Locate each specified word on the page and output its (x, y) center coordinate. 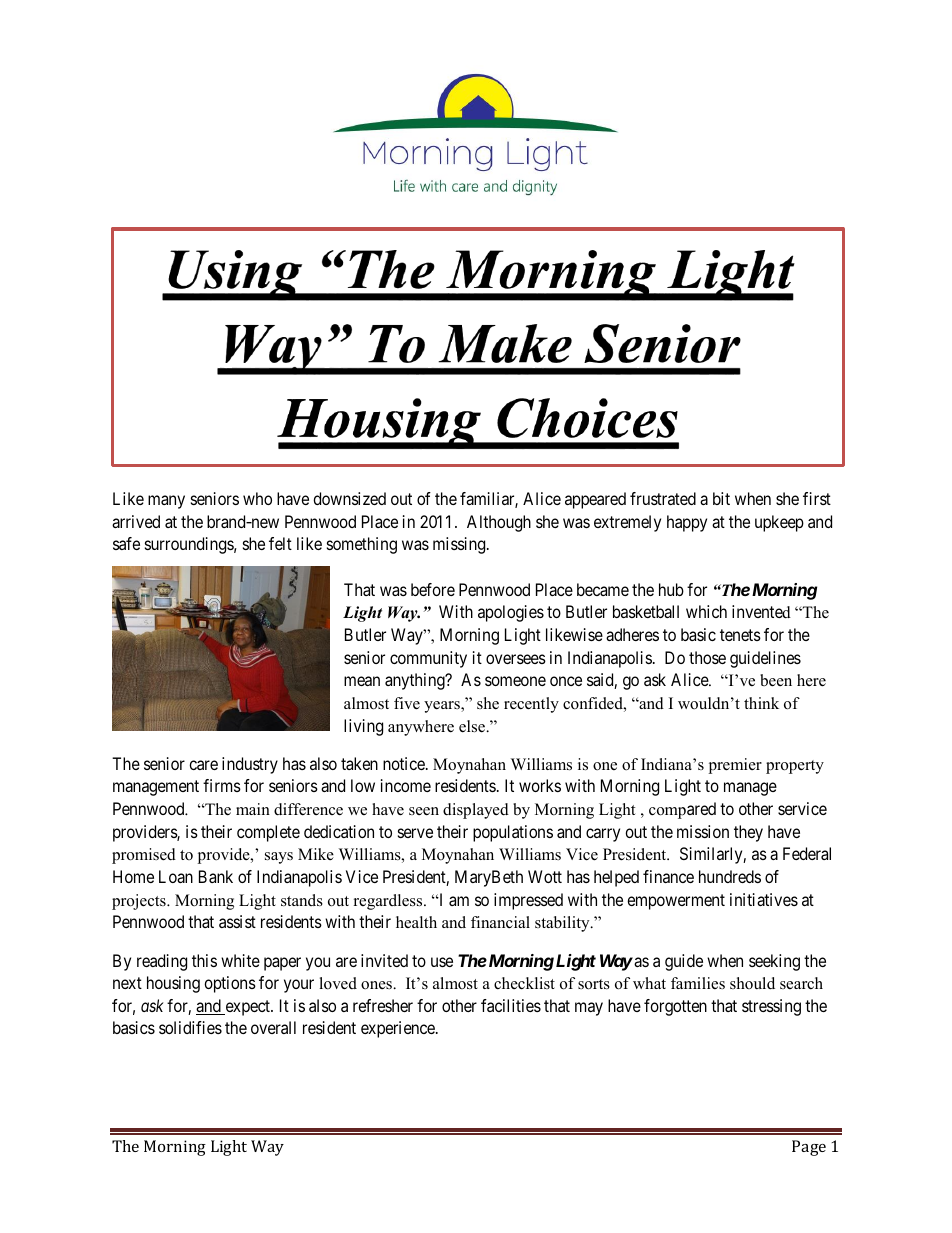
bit (721, 498)
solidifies (190, 1027)
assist (237, 921)
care (203, 765)
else (473, 726)
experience (399, 1029)
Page (809, 1148)
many (166, 502)
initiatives (764, 899)
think (761, 703)
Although (499, 523)
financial (500, 922)
